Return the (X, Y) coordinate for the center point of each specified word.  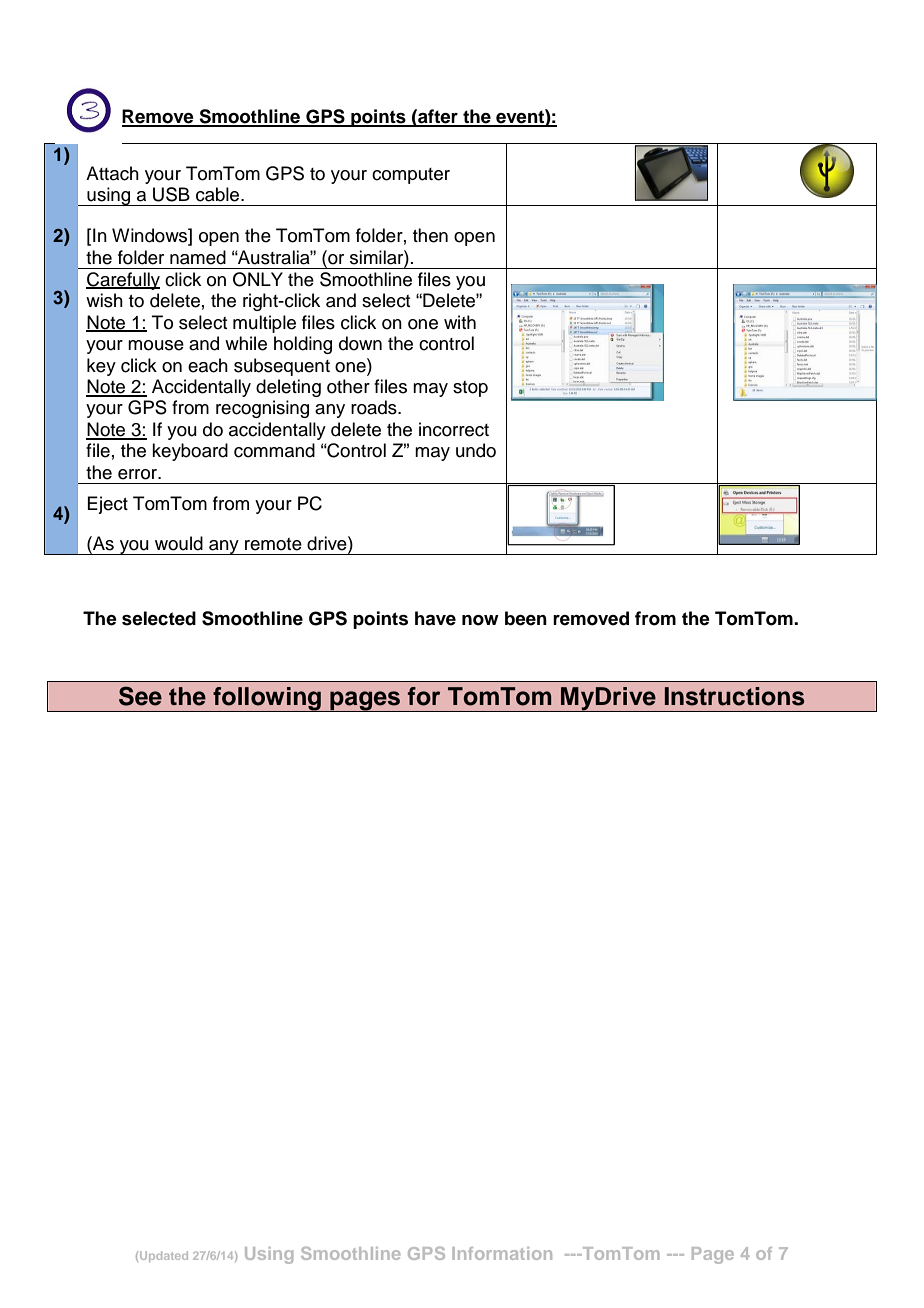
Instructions (735, 696)
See (140, 696)
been (526, 618)
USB (171, 194)
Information (502, 1253)
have (435, 618)
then (430, 235)
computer (411, 176)
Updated (164, 1256)
